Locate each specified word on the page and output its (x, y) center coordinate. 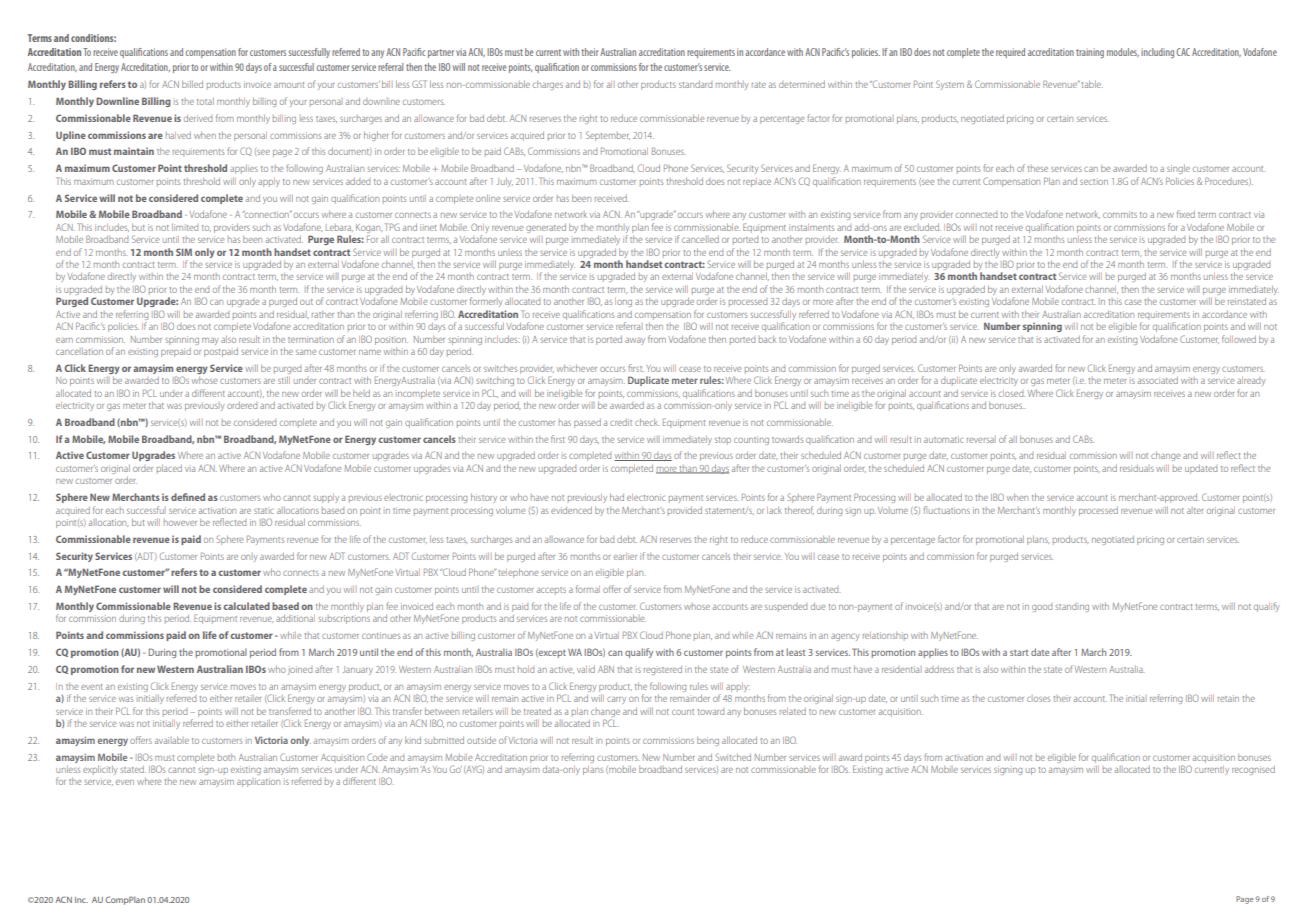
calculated (246, 606)
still (284, 380)
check (646, 422)
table (1091, 84)
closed (1012, 393)
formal (588, 589)
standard (695, 84)
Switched (733, 757)
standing (1072, 608)
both (226, 757)
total (205, 101)
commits (1120, 214)
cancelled (700, 239)
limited (185, 227)
